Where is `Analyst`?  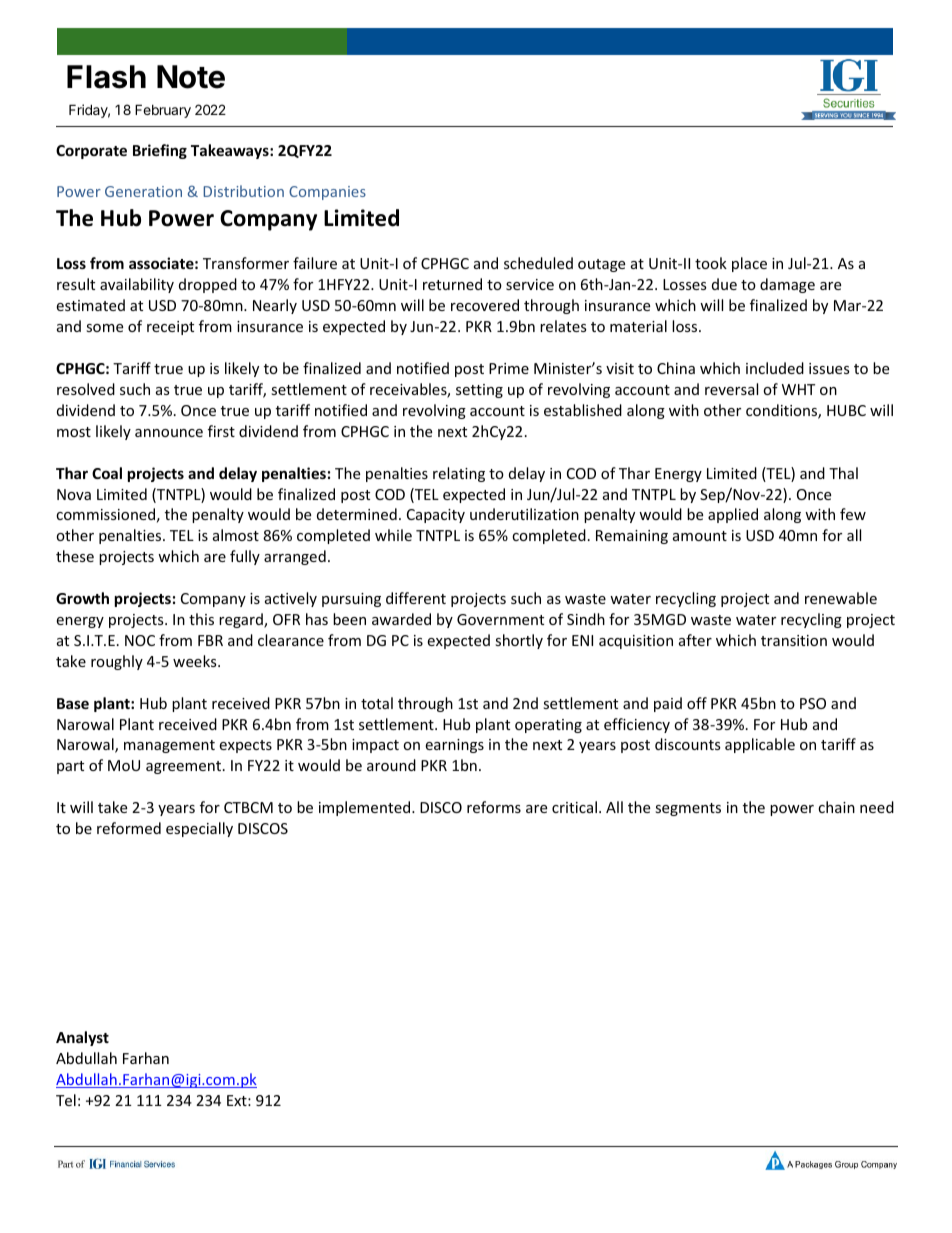
Analyst is located at coordinates (82, 1038).
